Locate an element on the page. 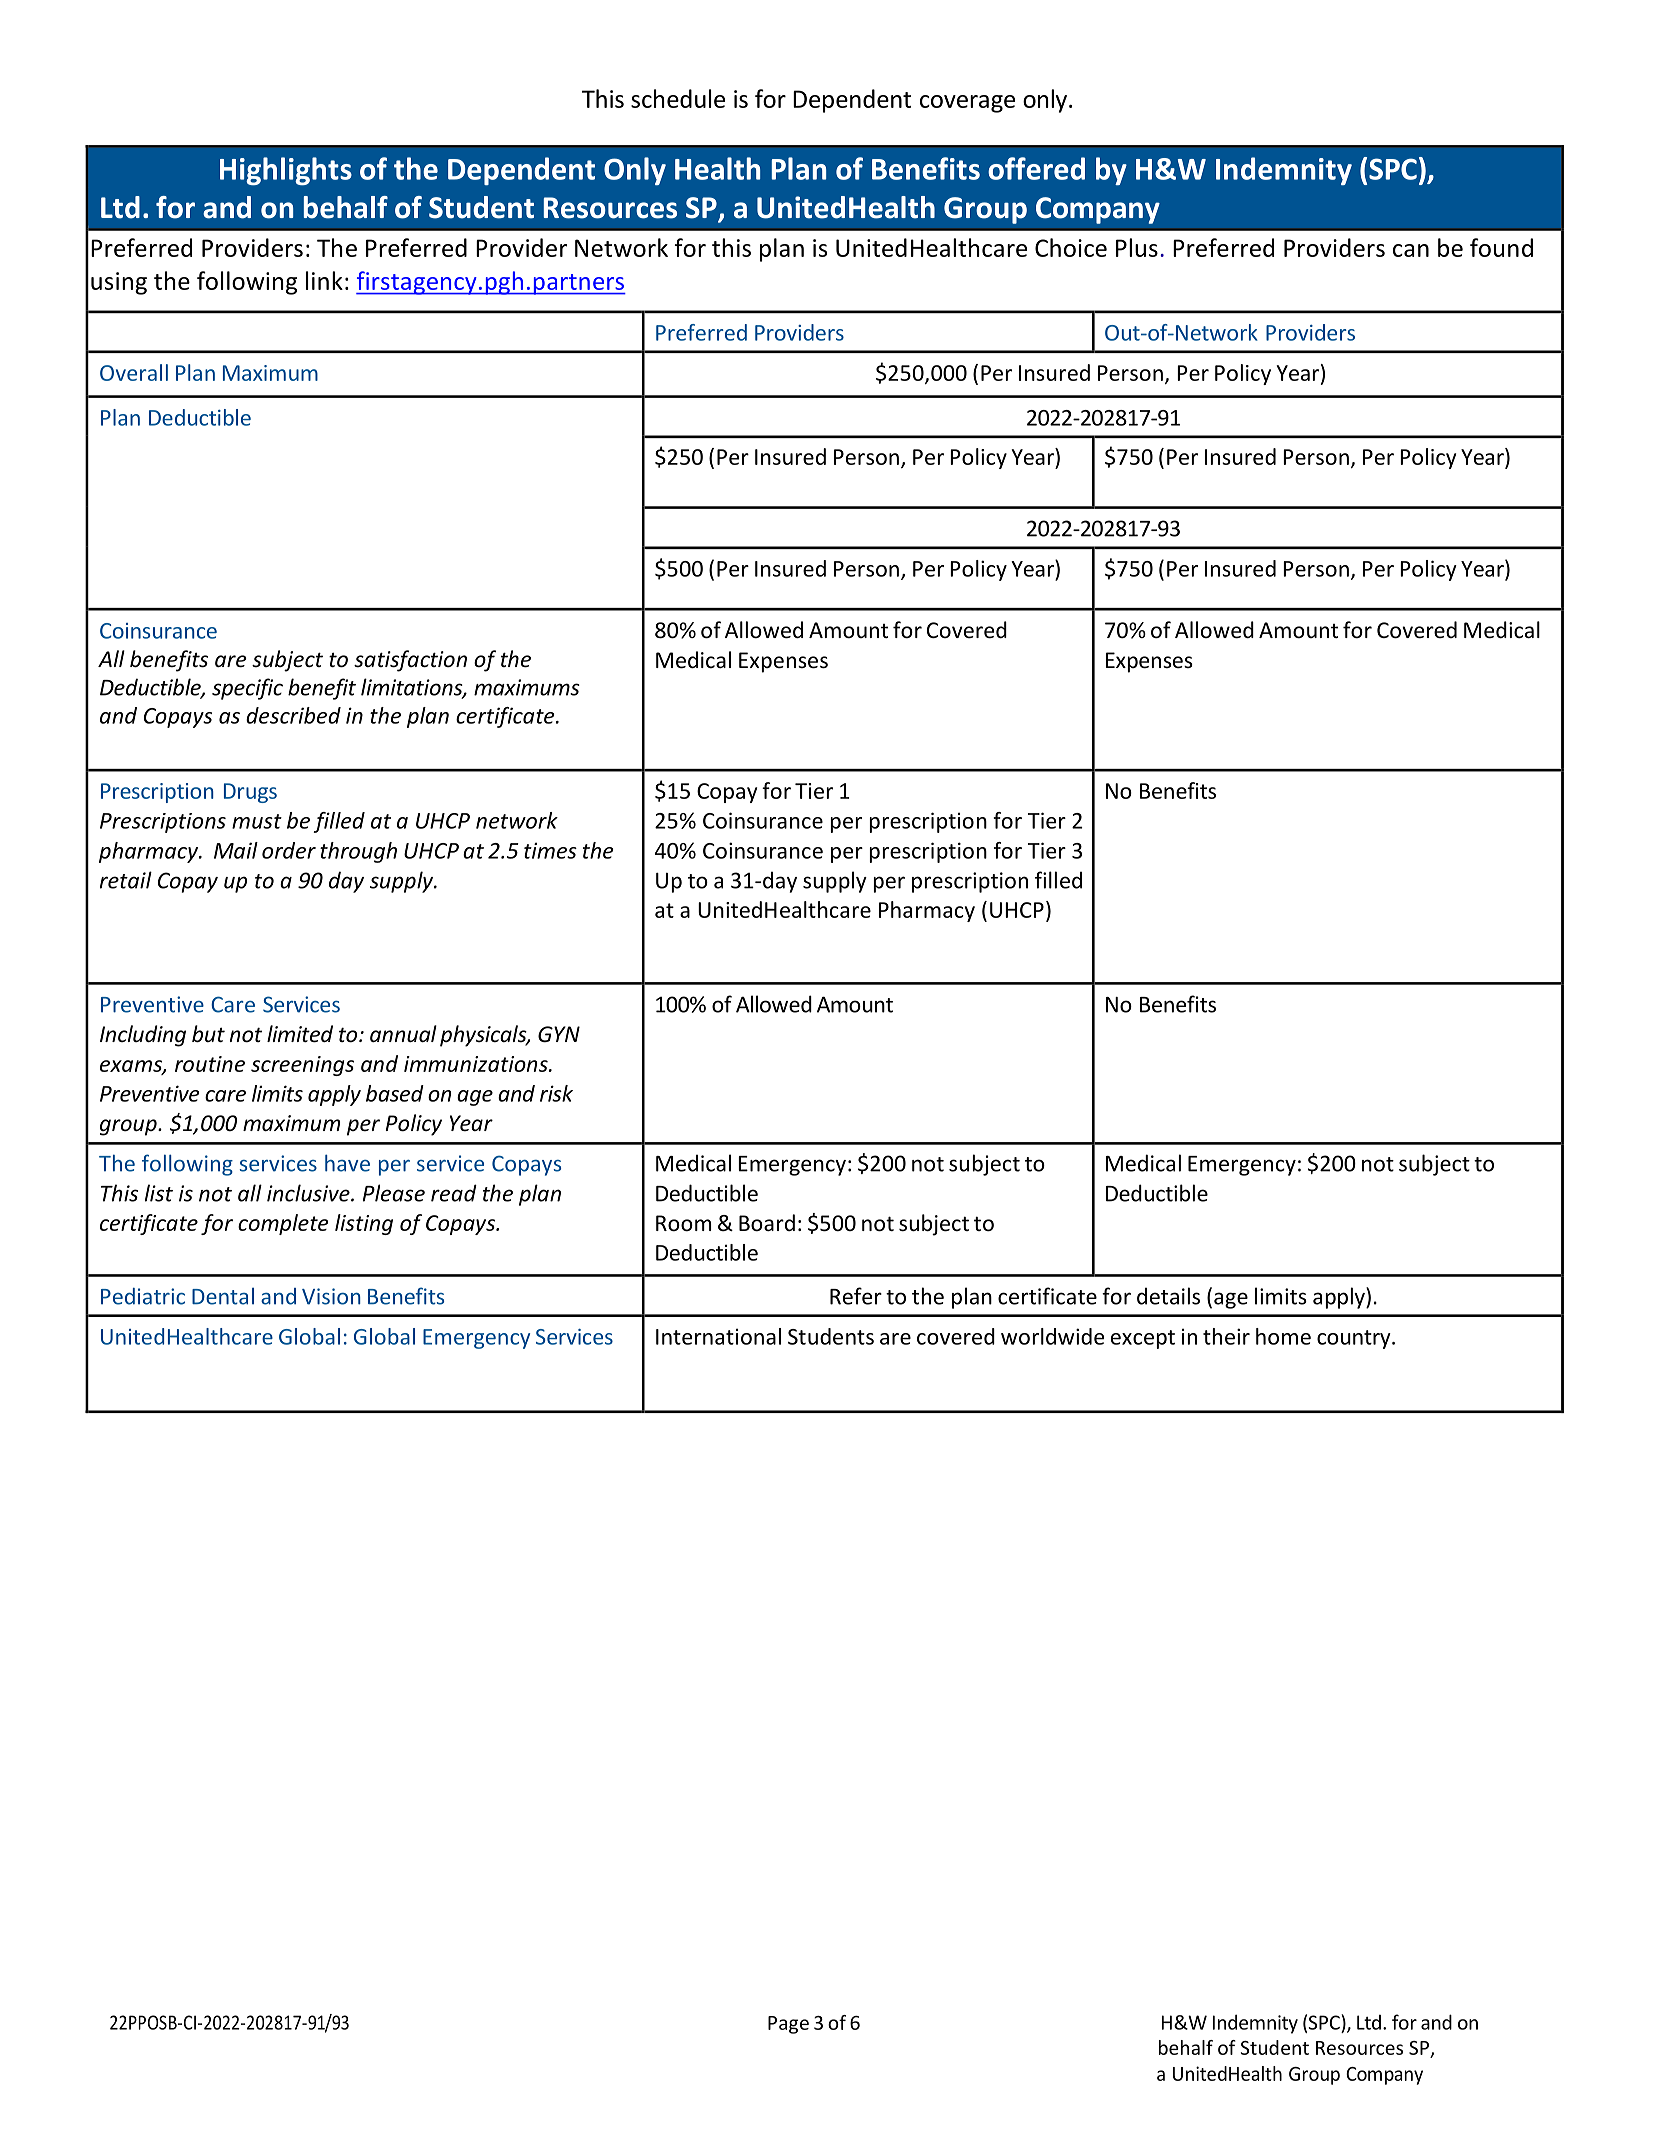 The width and height of the page is (1655, 2142). country is located at coordinates (1355, 1339).
